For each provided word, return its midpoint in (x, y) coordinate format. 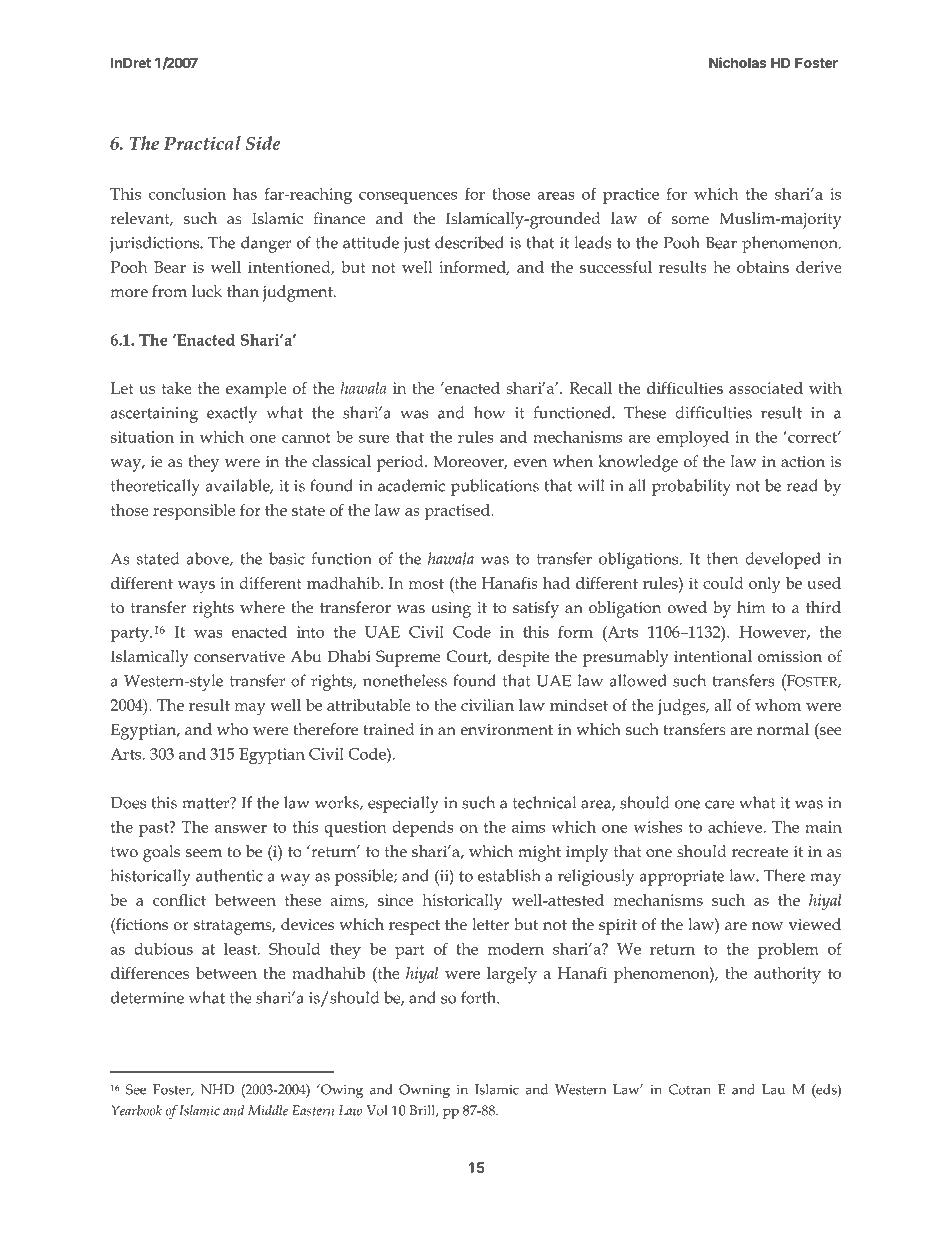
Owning (424, 1091)
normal (783, 729)
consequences (408, 198)
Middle (268, 1110)
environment (506, 730)
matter (207, 803)
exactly (232, 414)
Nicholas (738, 62)
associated (766, 388)
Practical (202, 143)
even (530, 463)
